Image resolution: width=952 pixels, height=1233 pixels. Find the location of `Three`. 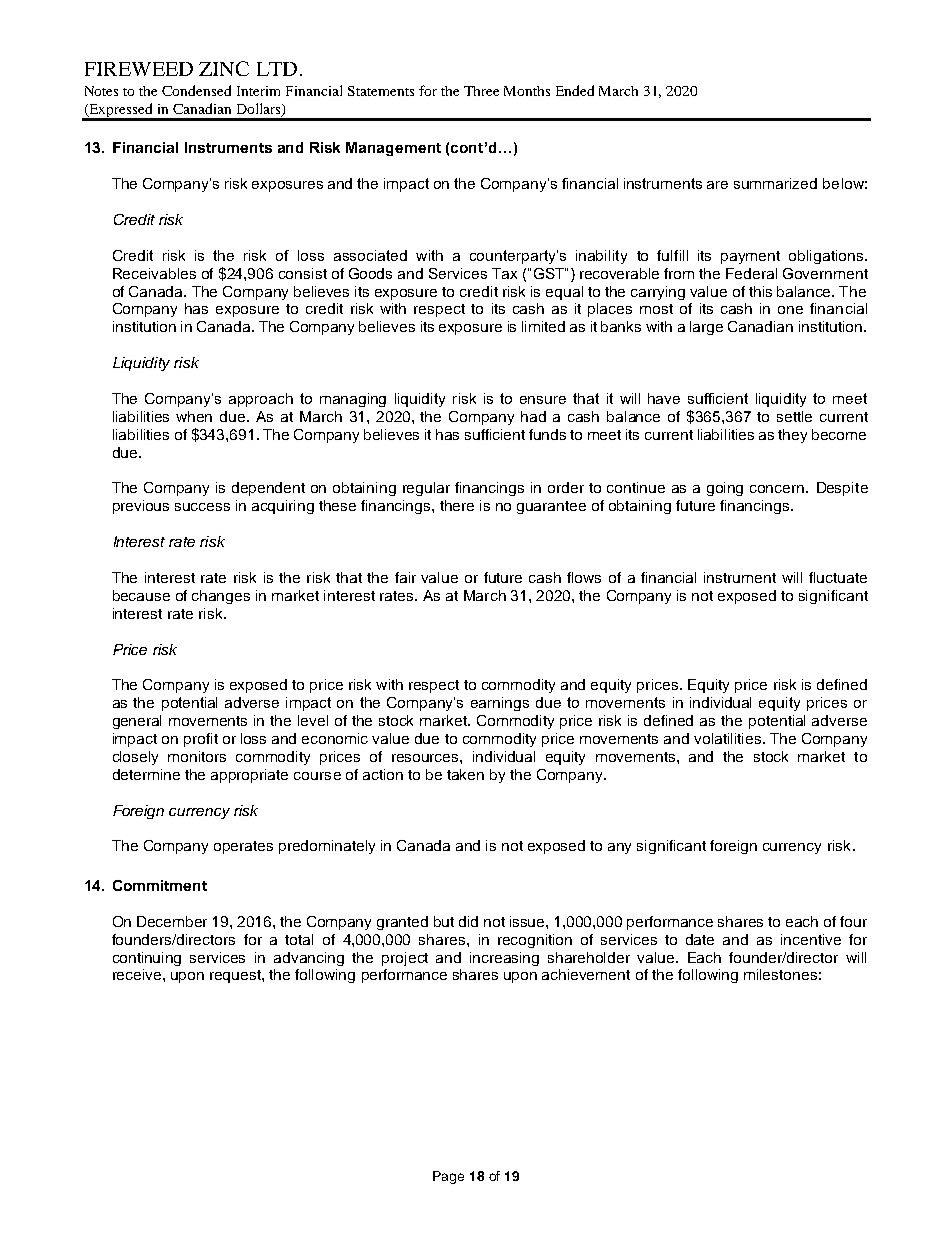

Three is located at coordinates (481, 91).
